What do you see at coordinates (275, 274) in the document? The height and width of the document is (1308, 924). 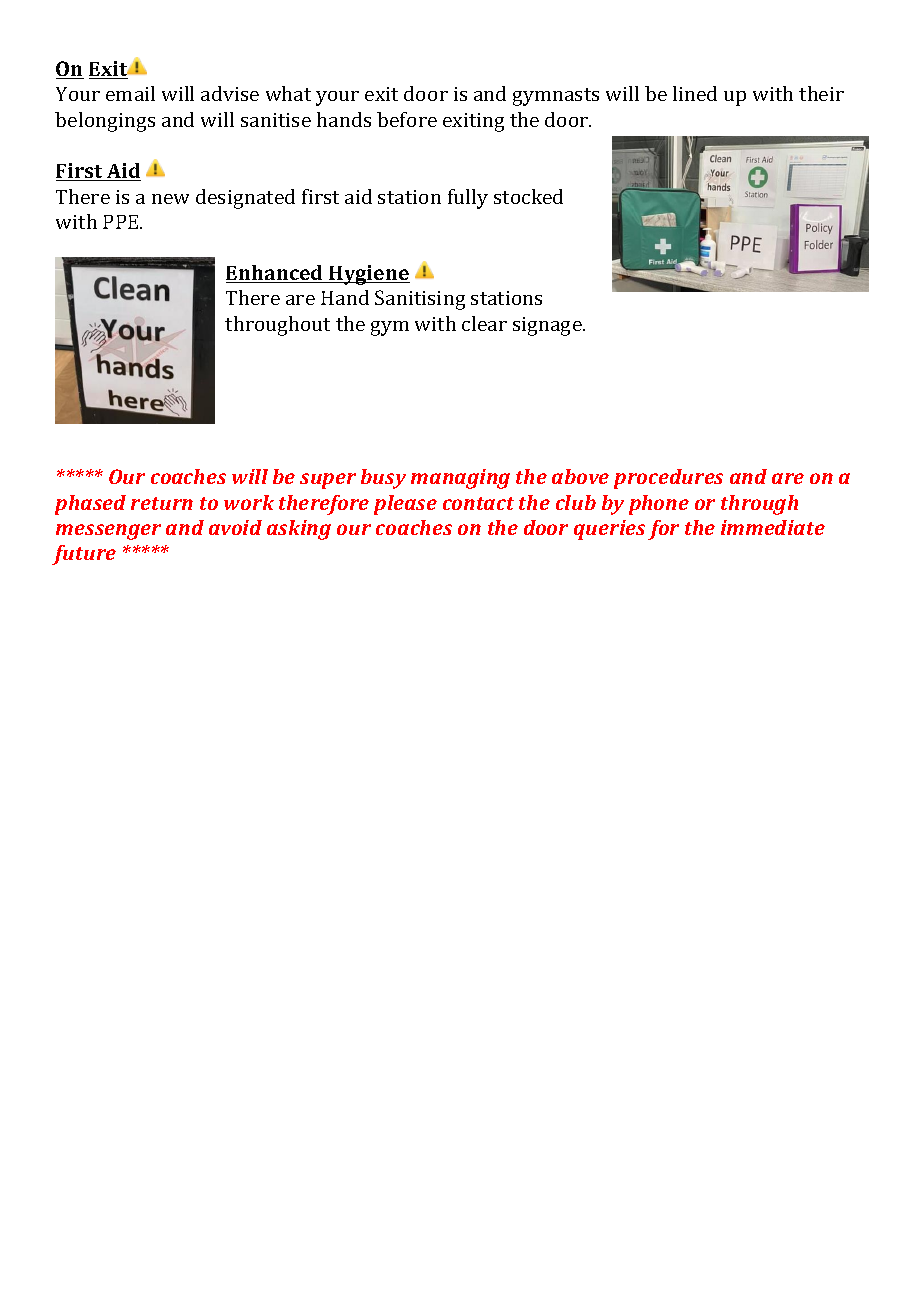 I see `Enhanced` at bounding box center [275, 274].
